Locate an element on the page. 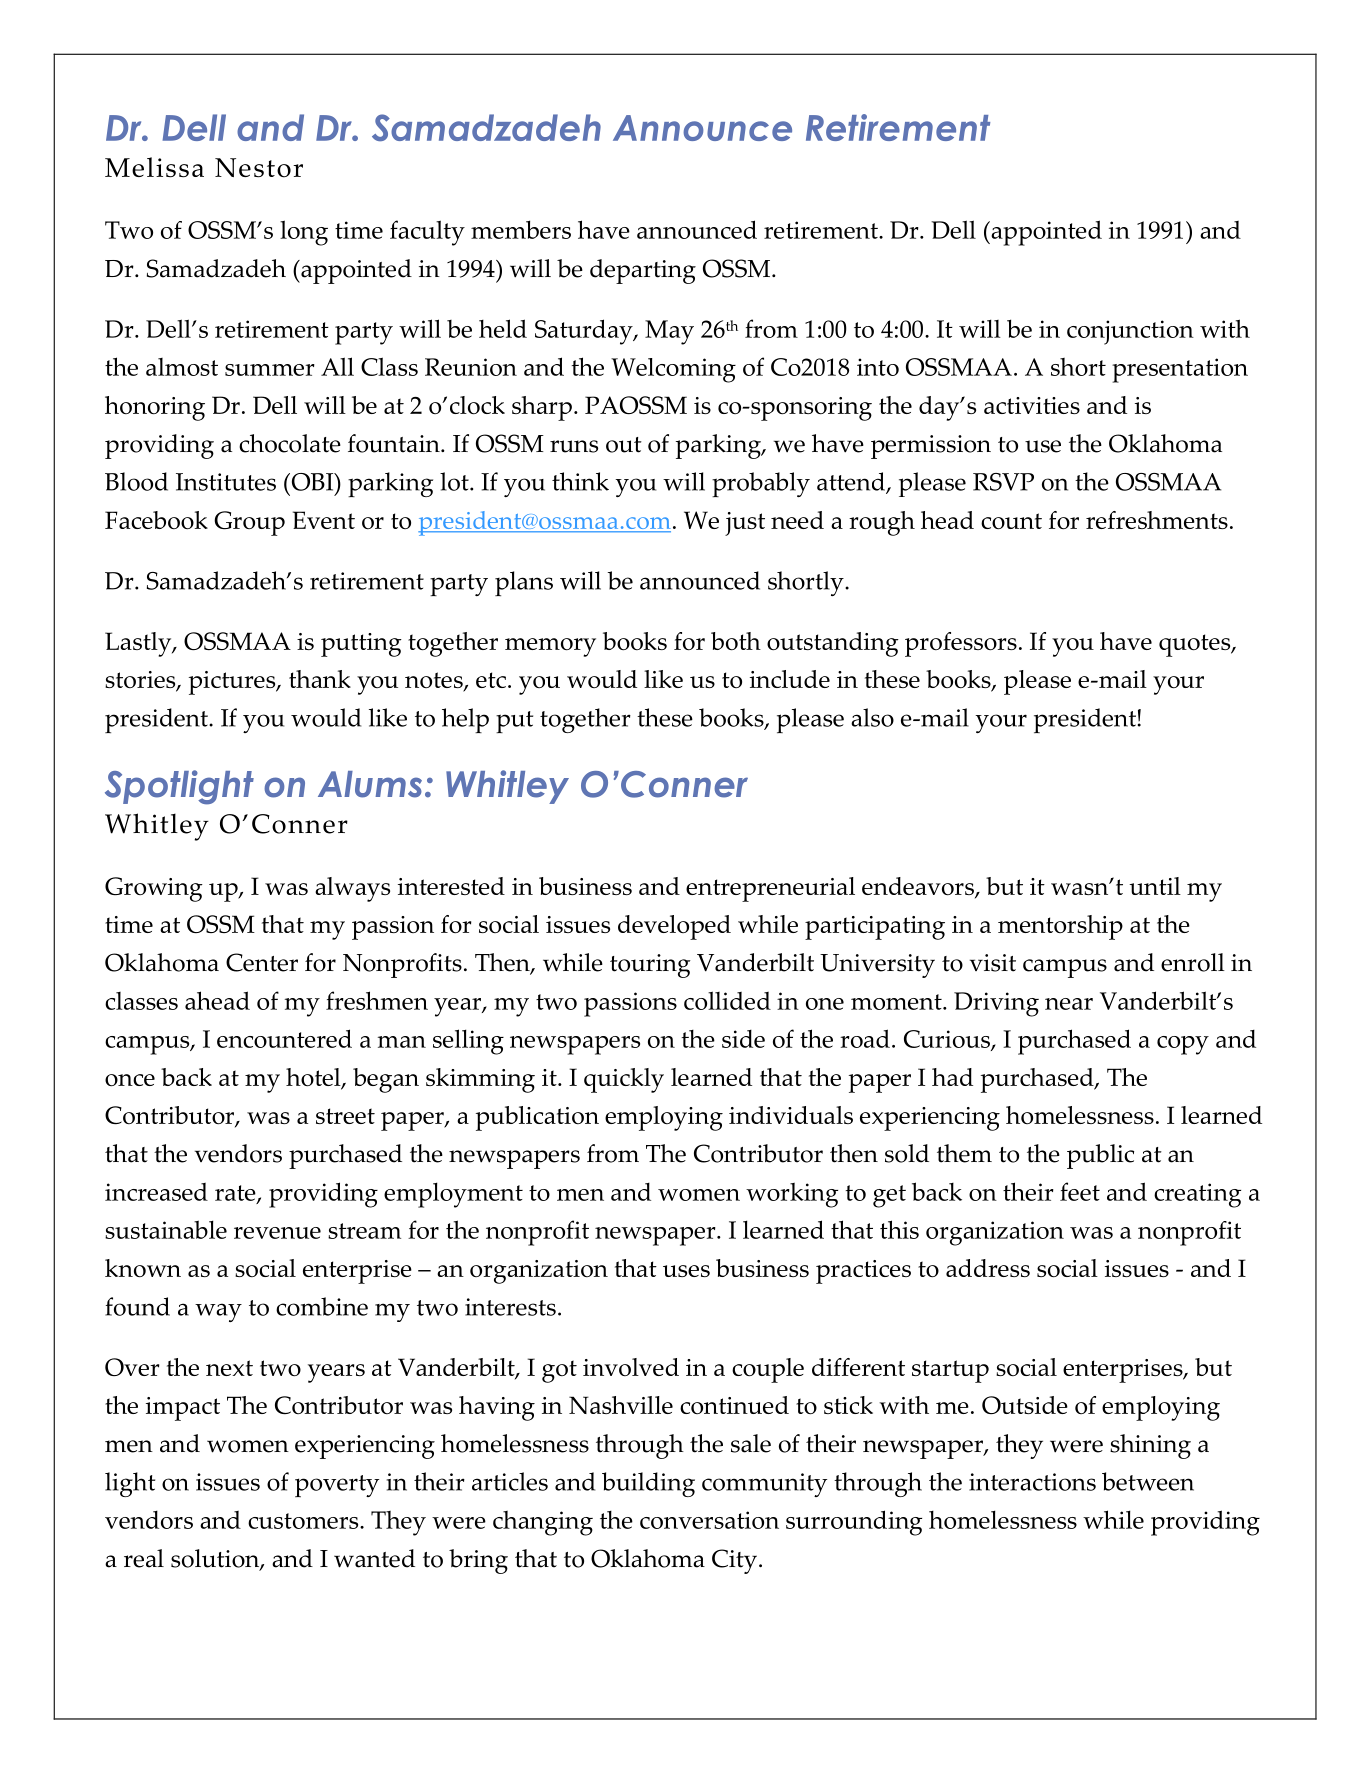  pictures is located at coordinates (233, 683).
